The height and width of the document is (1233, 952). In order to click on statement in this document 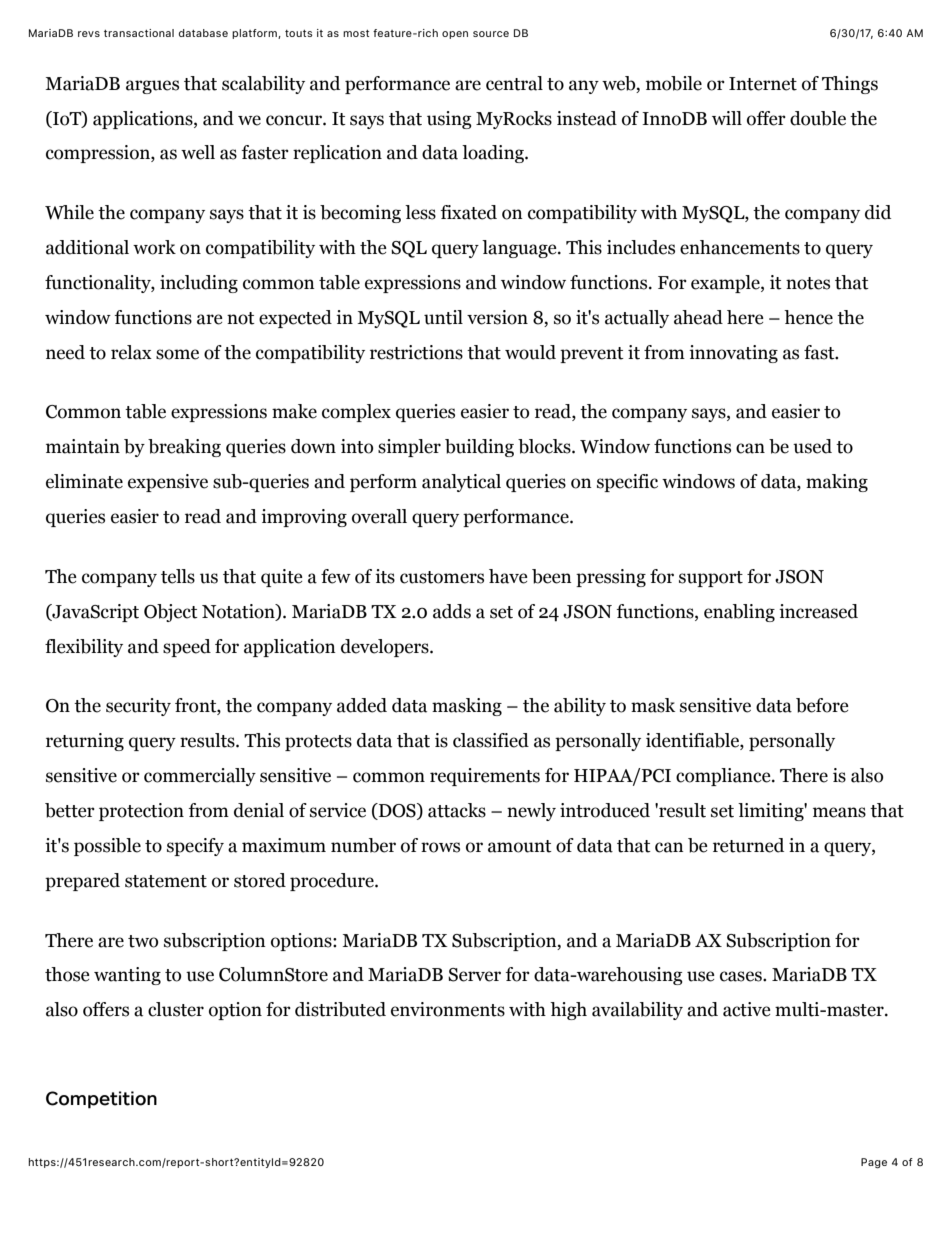, I will do `click(166, 881)`.
